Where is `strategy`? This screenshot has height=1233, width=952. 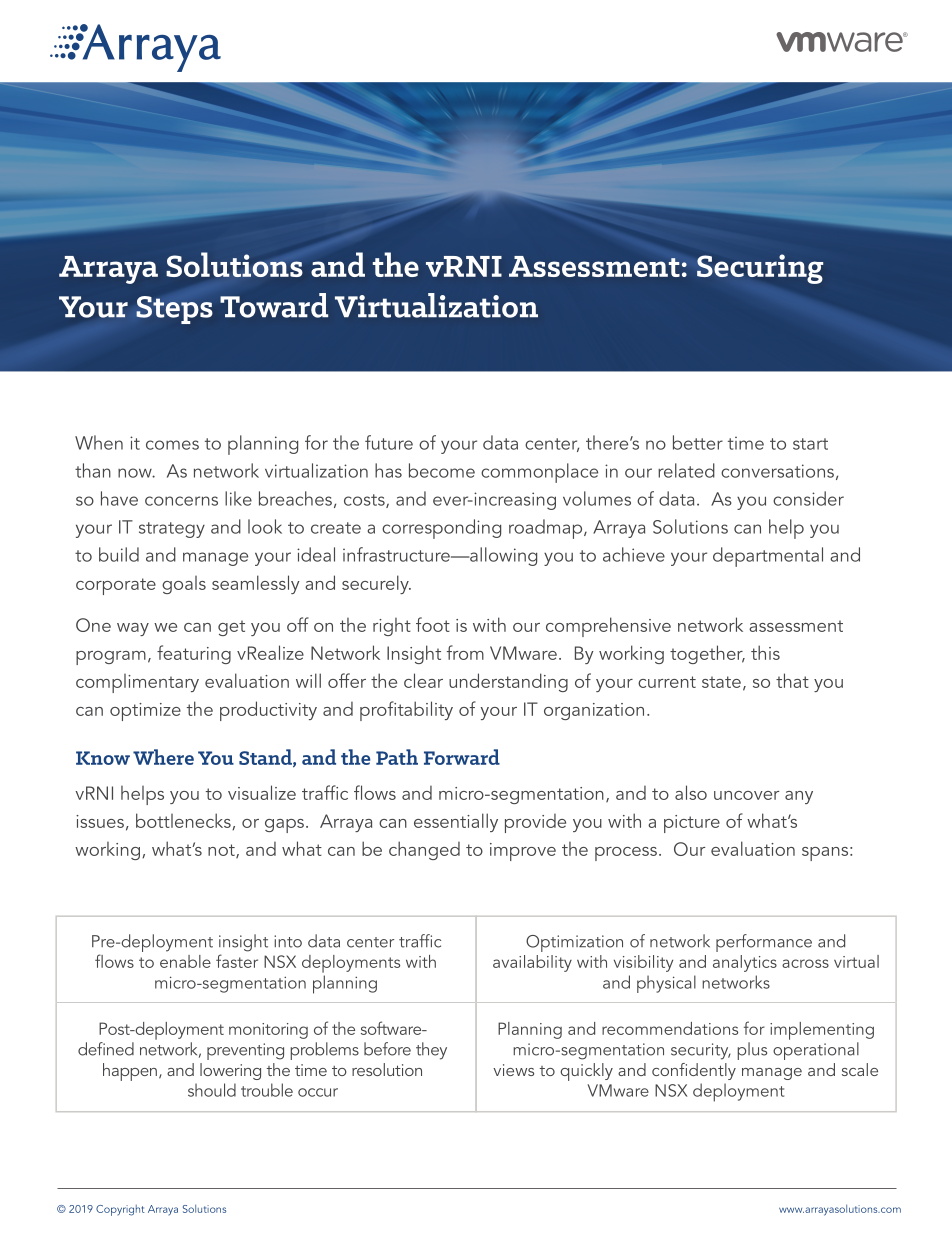 strategy is located at coordinates (172, 530).
